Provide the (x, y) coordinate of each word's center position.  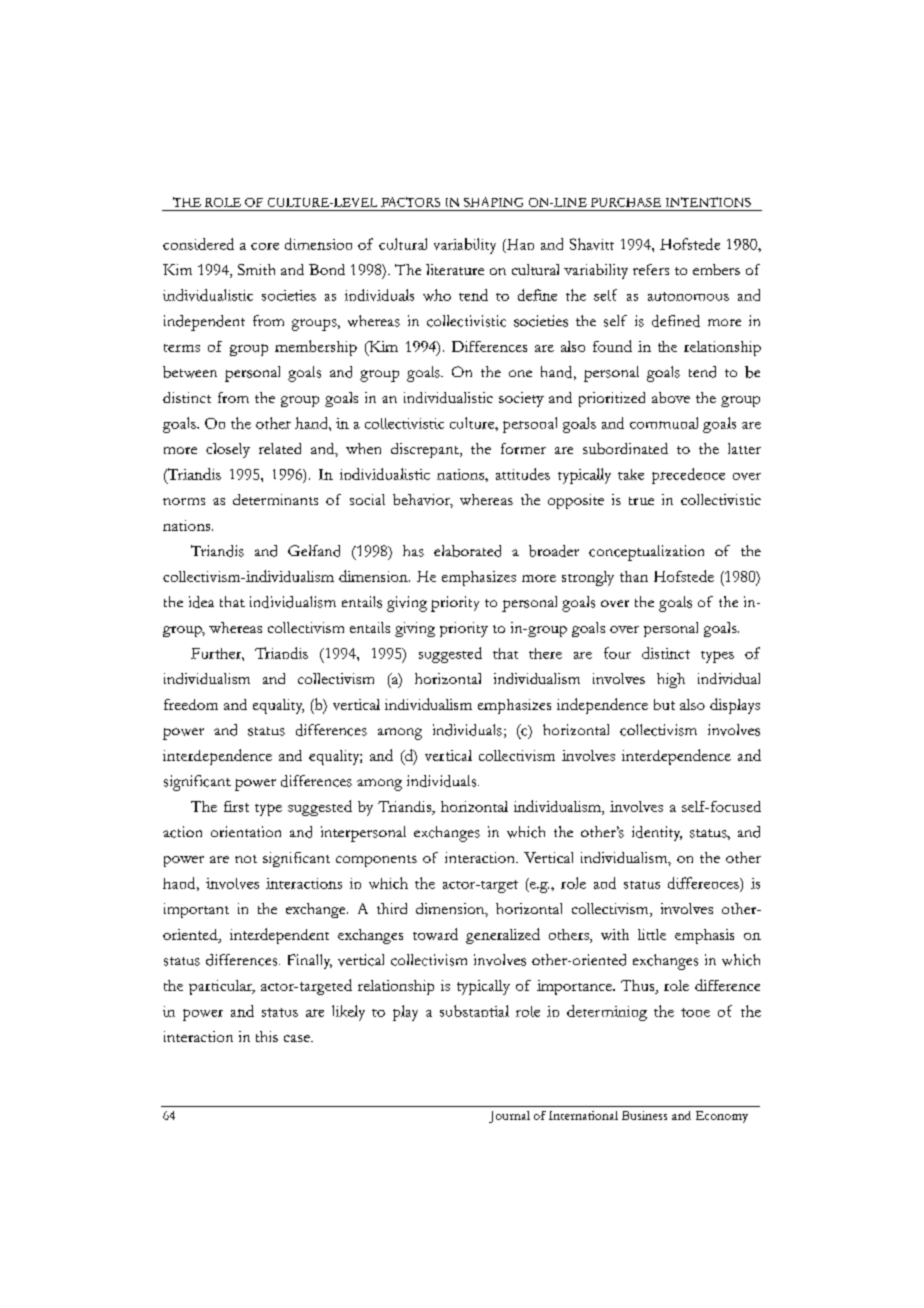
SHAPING (493, 202)
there (545, 653)
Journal (509, 1117)
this (267, 1036)
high (671, 680)
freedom (191, 704)
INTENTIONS (708, 202)
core (265, 246)
